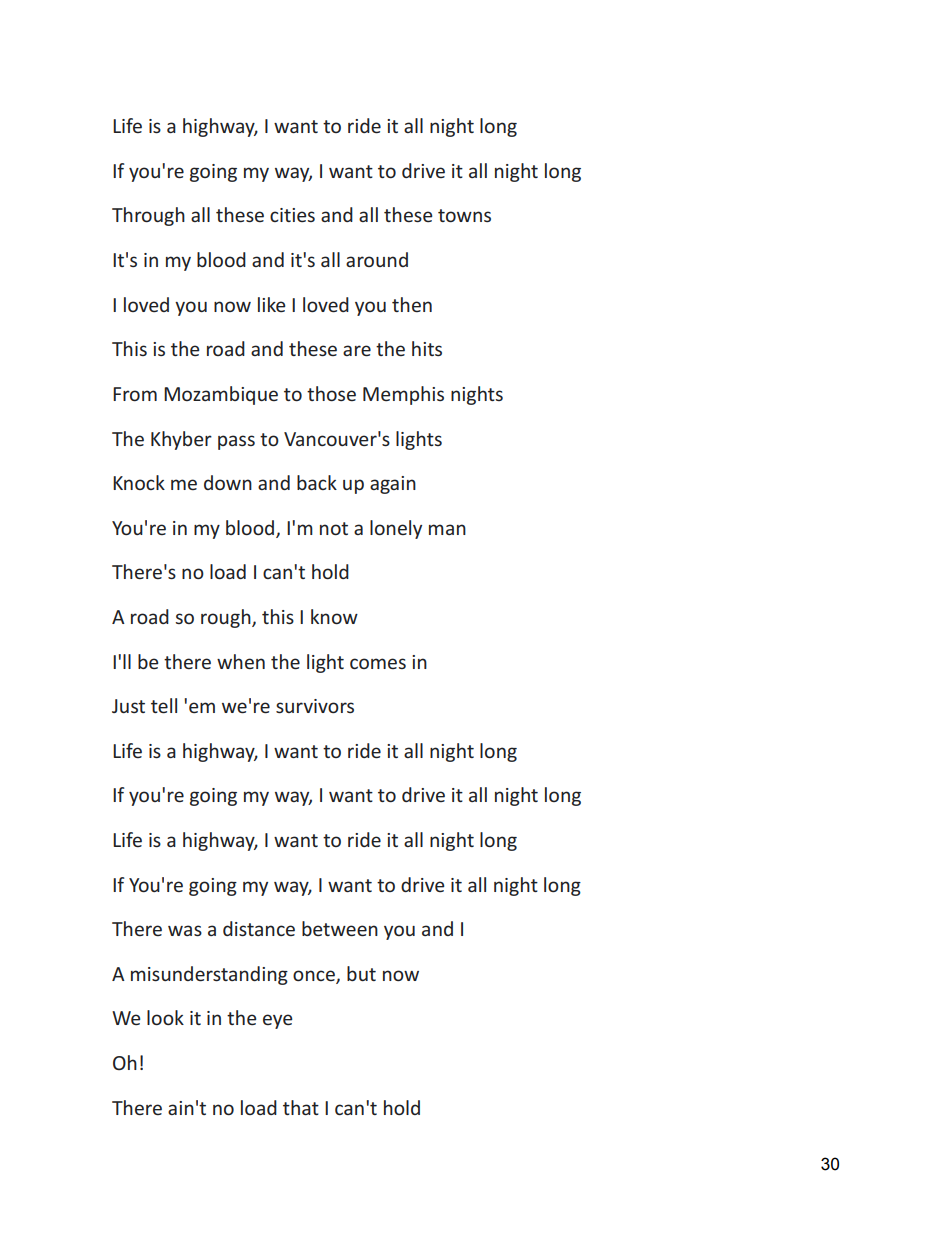 This page has width=952, height=1233. I want to click on like, so click(271, 304).
